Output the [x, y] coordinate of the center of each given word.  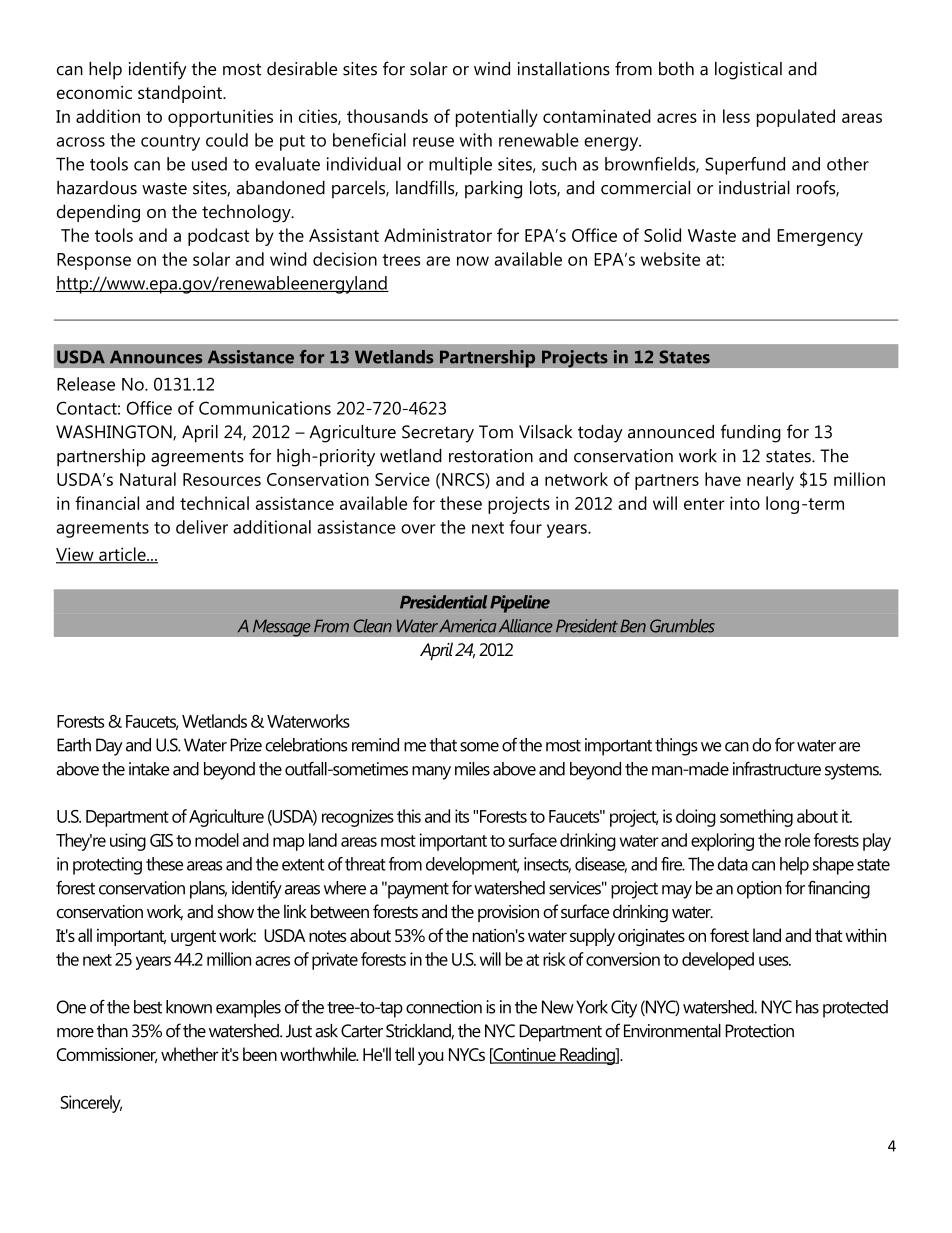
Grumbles [682, 626]
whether [190, 1054]
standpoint [181, 94]
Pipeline [520, 604]
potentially [497, 118]
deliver [202, 527]
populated [796, 118]
